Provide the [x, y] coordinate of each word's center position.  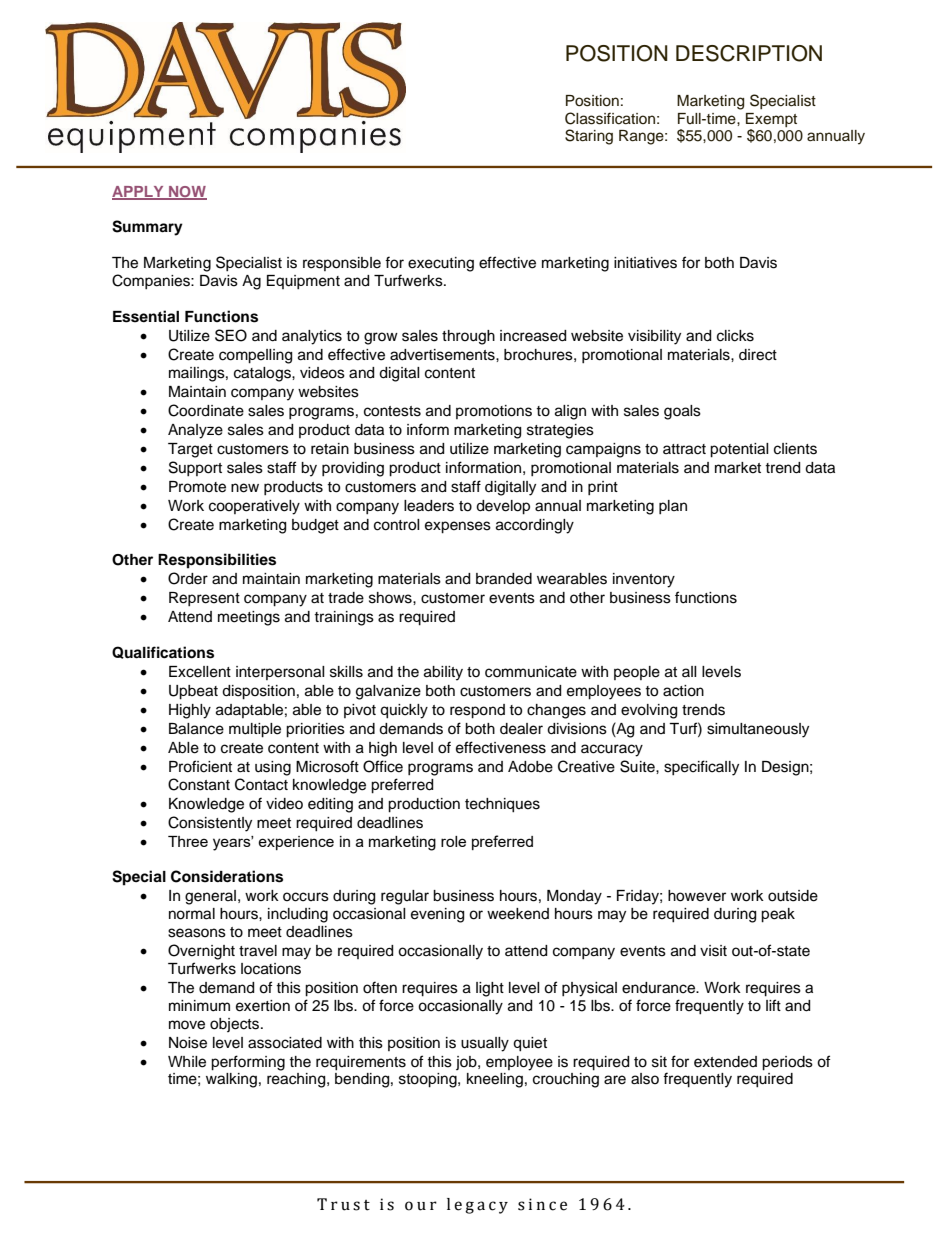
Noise [188, 1043]
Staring [589, 137]
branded [504, 579]
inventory [644, 580]
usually [485, 1044]
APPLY [139, 192]
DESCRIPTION [749, 53]
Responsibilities [217, 561]
